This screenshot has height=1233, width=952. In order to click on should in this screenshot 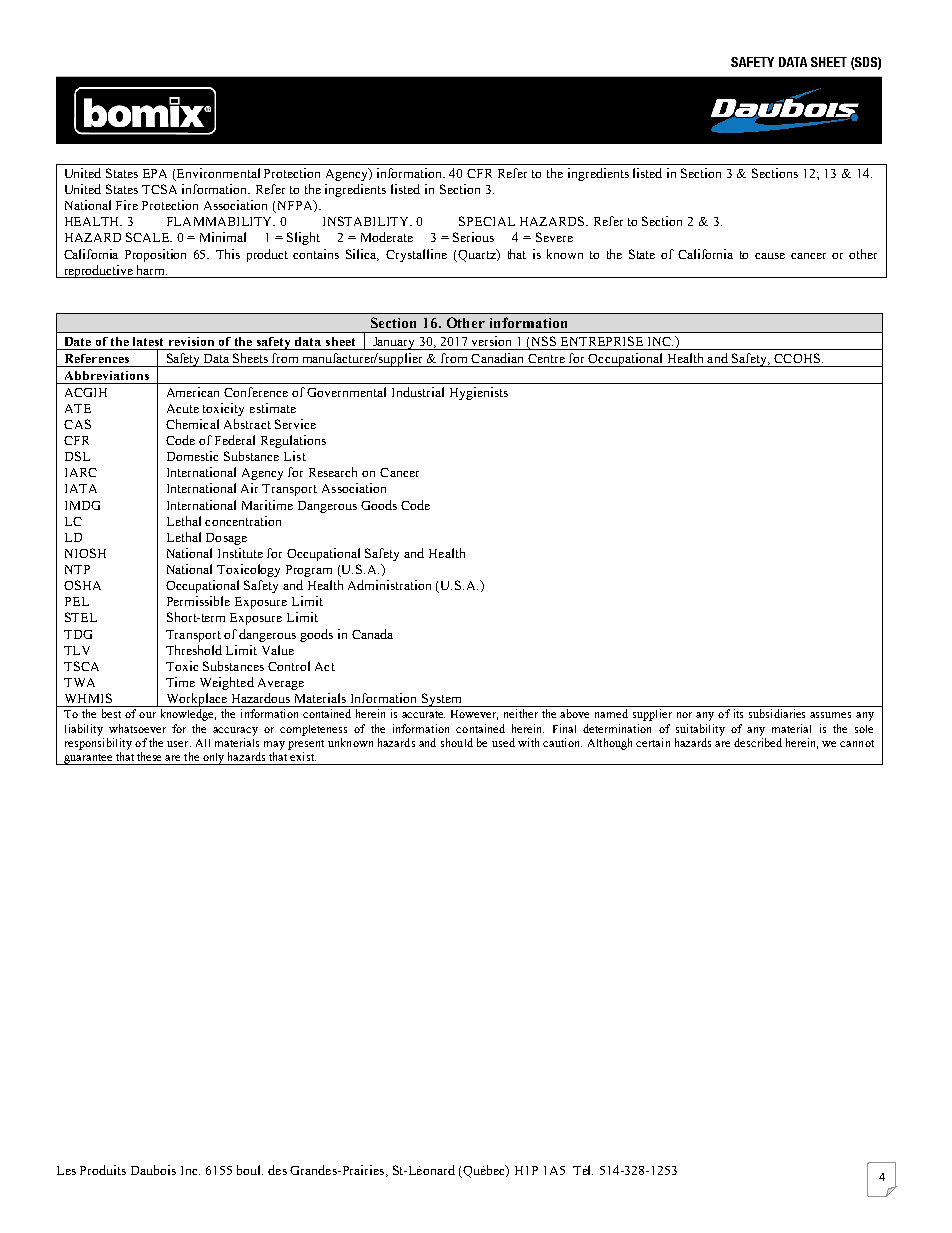, I will do `click(457, 742)`.
